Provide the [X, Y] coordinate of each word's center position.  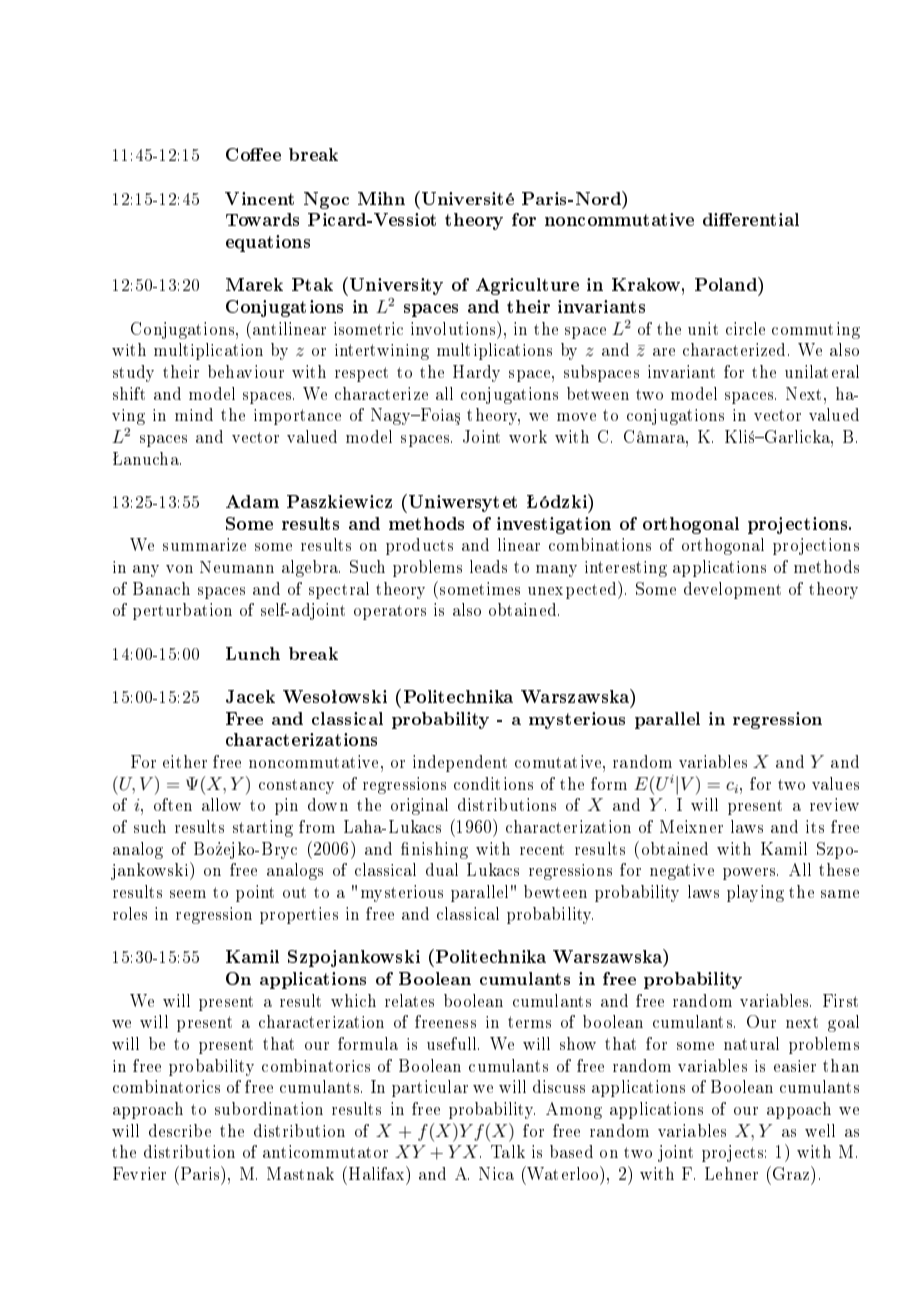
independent [460, 763]
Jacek [250, 696]
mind [194, 414]
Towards [262, 219]
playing [755, 893]
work [528, 436]
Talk [508, 1151]
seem [188, 894]
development [732, 590]
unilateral [822, 371]
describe [180, 1130]
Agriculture [527, 286]
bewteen [555, 891]
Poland [727, 284]
